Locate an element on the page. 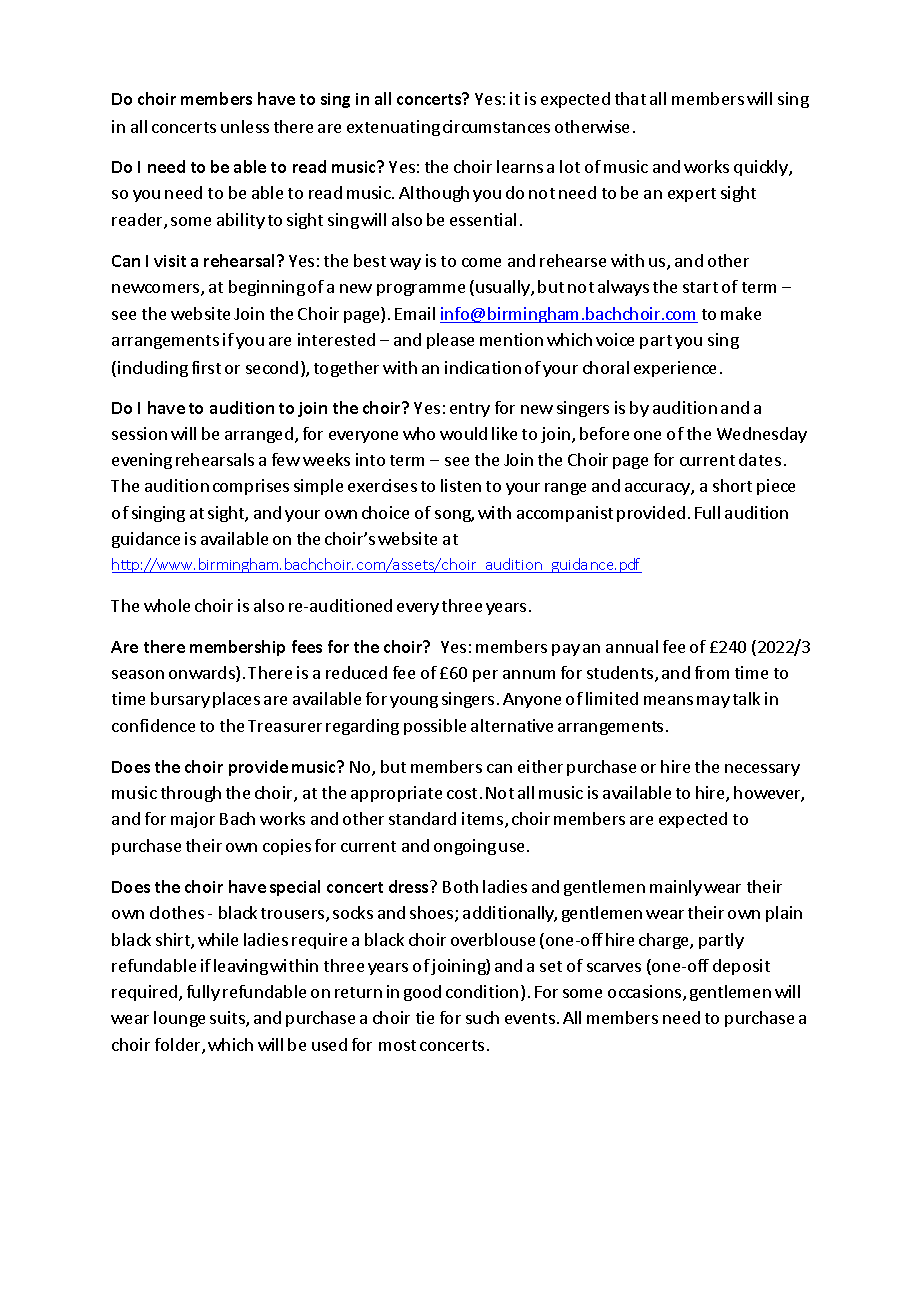 This image has height=1308, width=924. choice is located at coordinates (385, 512).
